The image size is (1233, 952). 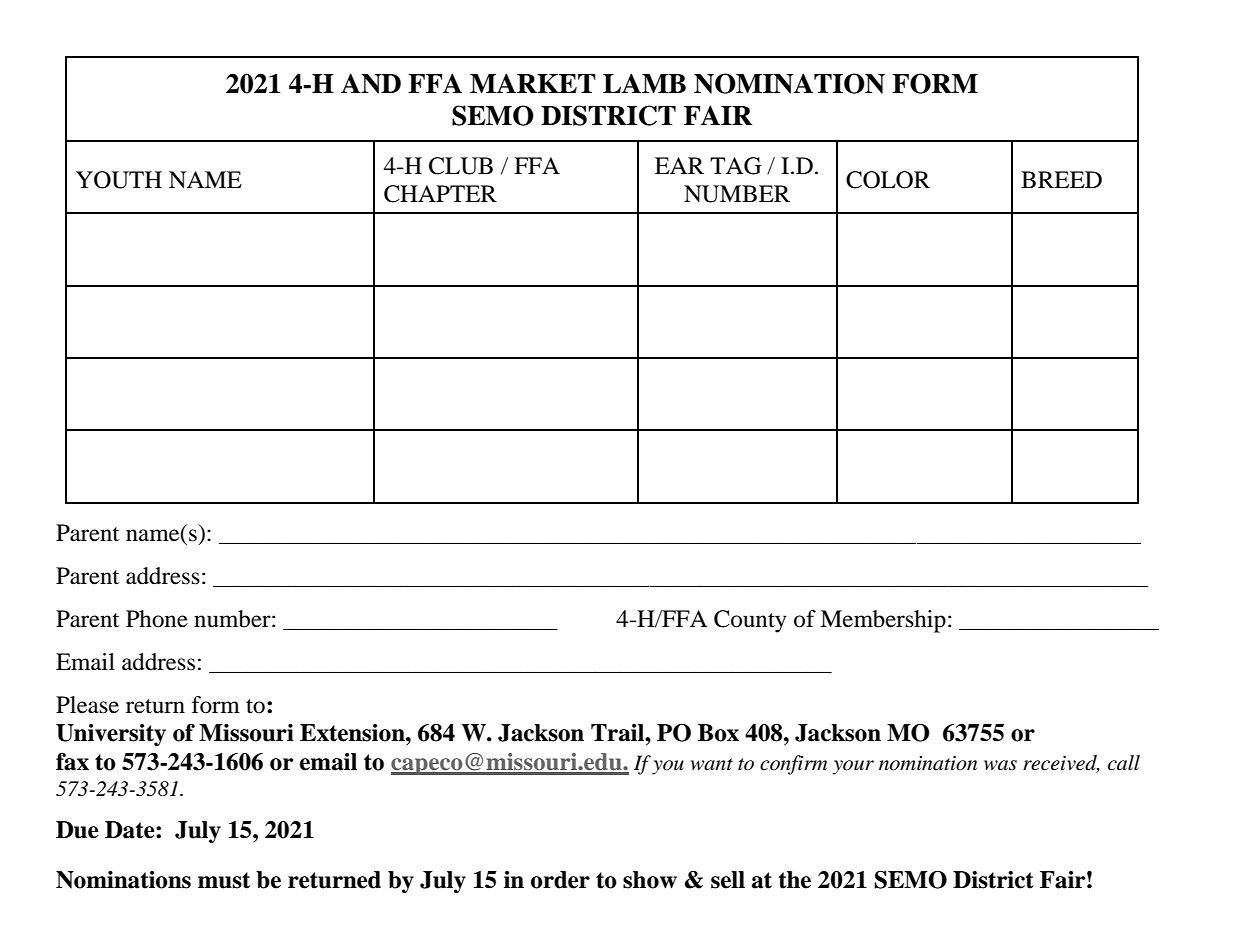 What do you see at coordinates (795, 880) in the page?
I see `the` at bounding box center [795, 880].
